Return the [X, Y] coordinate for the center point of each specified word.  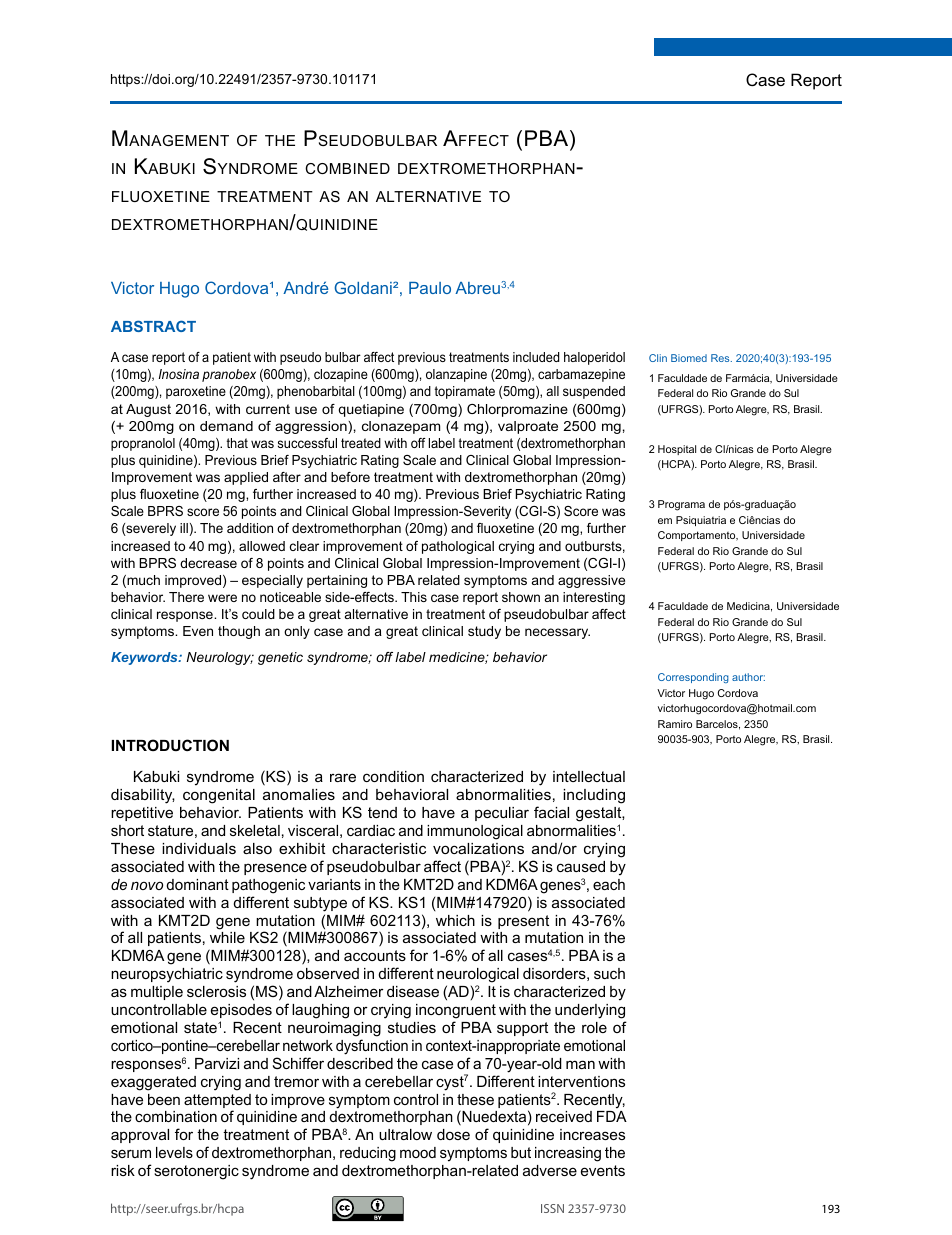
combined [347, 168]
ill [184, 528]
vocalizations [478, 848]
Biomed [689, 358]
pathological [458, 547]
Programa [681, 505]
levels [174, 1152]
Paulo [430, 288]
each [609, 884]
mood [418, 1152]
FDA [612, 1116]
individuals [199, 848]
